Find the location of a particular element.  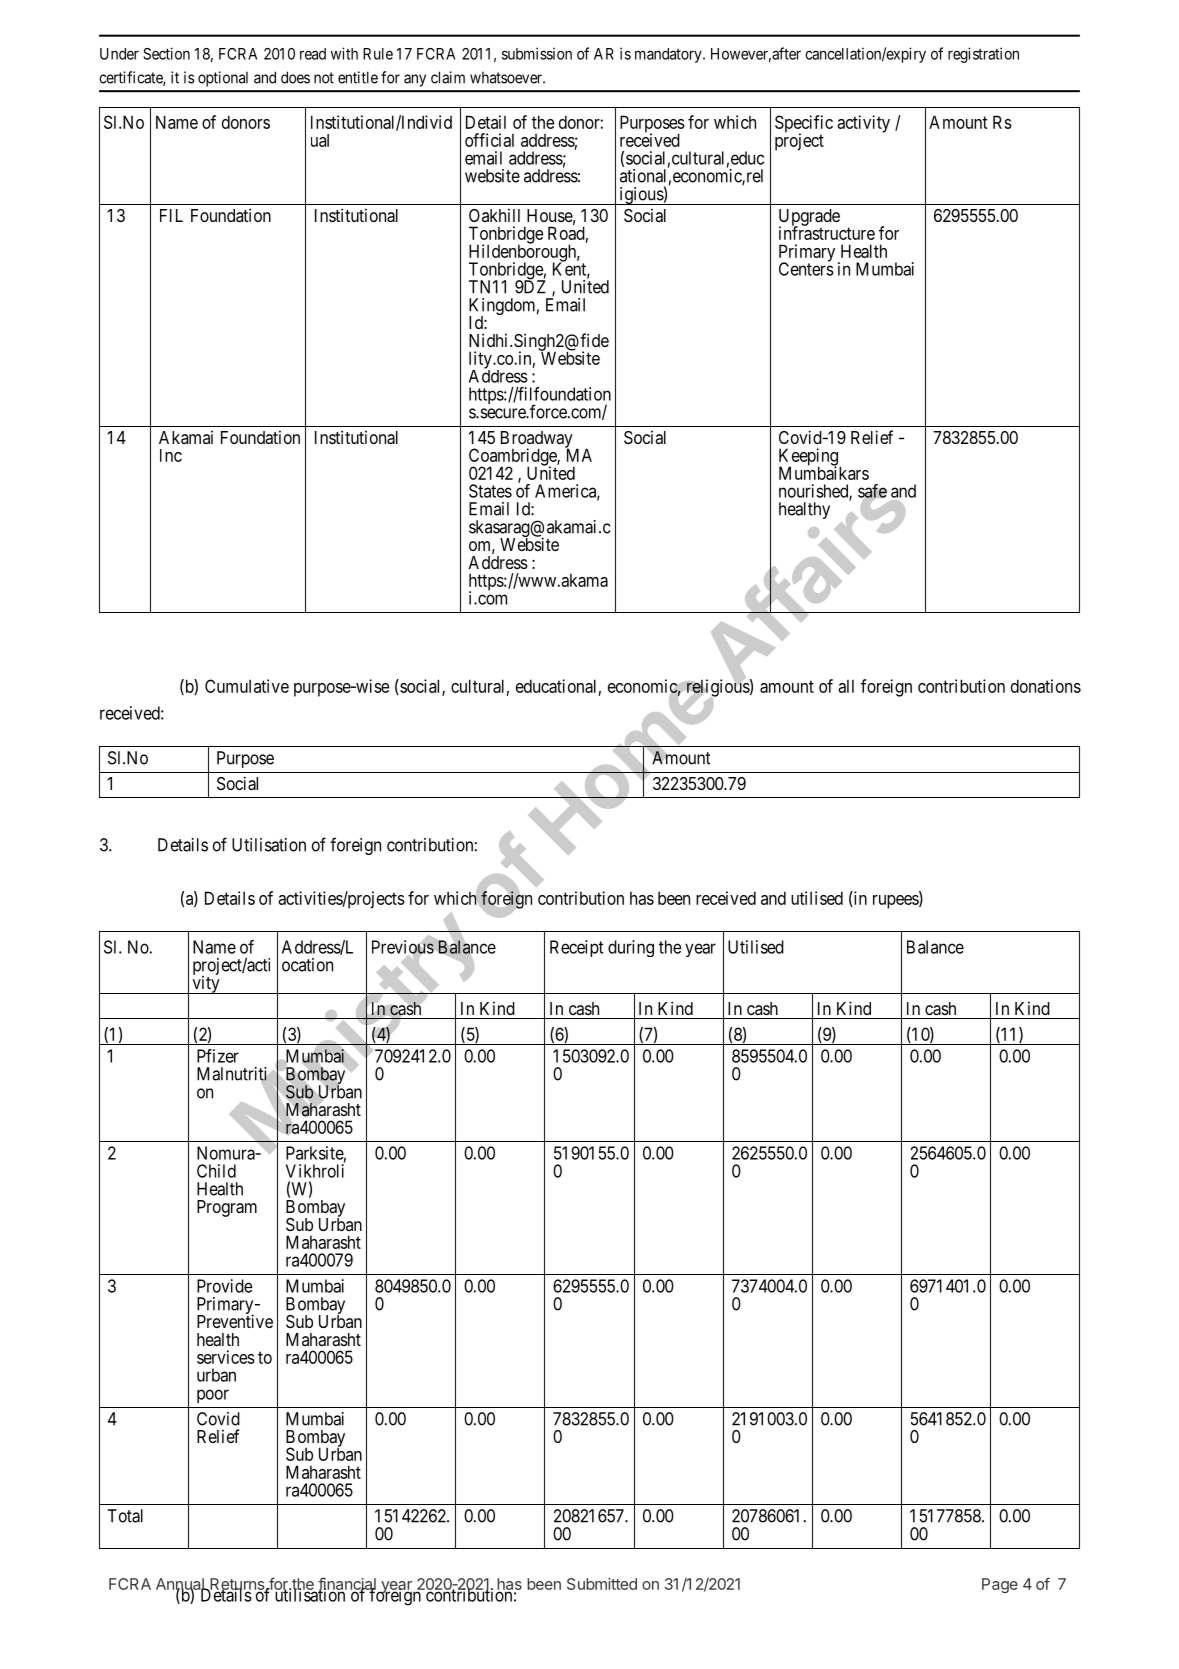

Cumulative is located at coordinates (247, 686).
